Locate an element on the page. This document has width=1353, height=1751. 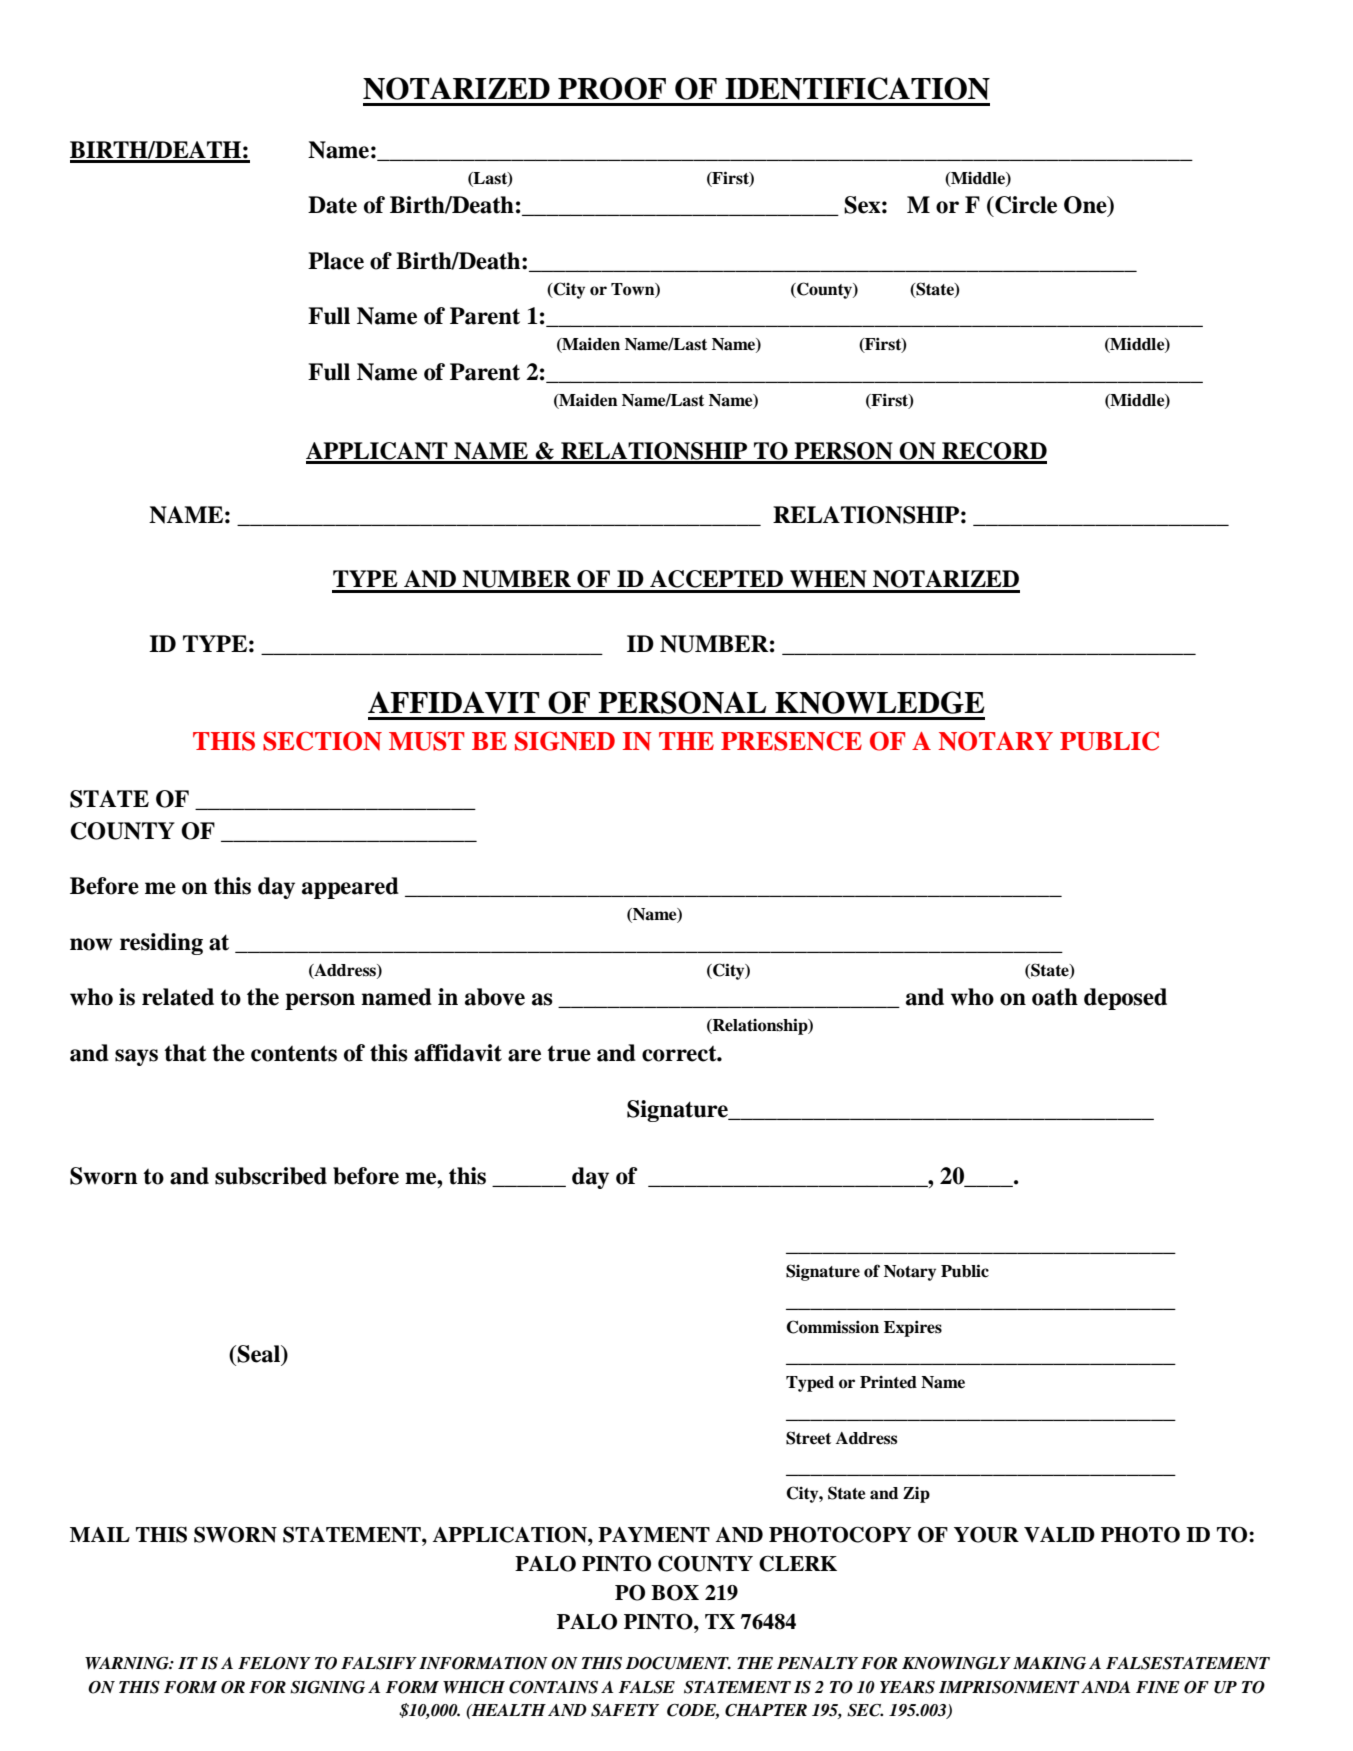
DOCUMENT is located at coordinates (678, 1663).
